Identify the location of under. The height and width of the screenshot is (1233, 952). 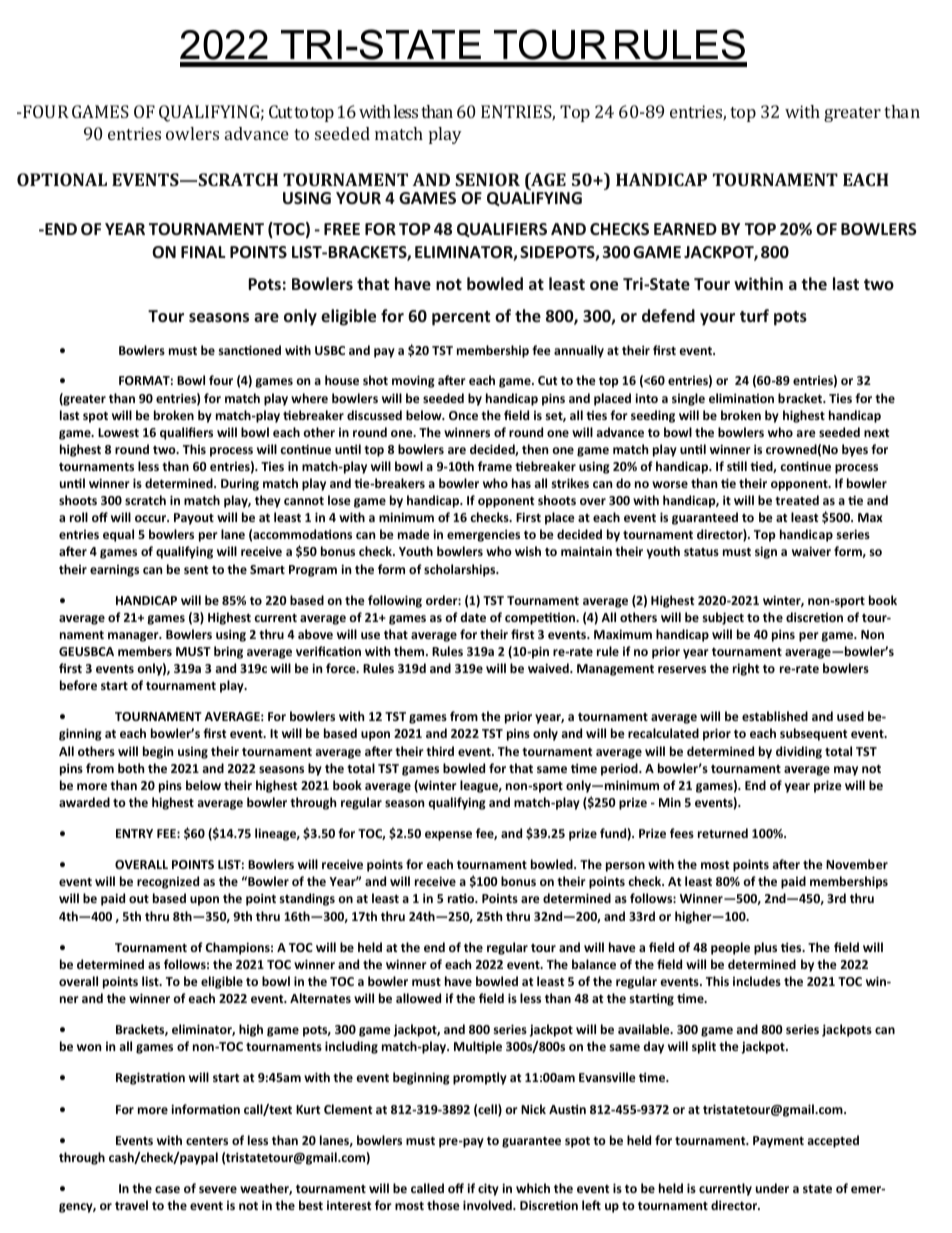
(772, 1188).
